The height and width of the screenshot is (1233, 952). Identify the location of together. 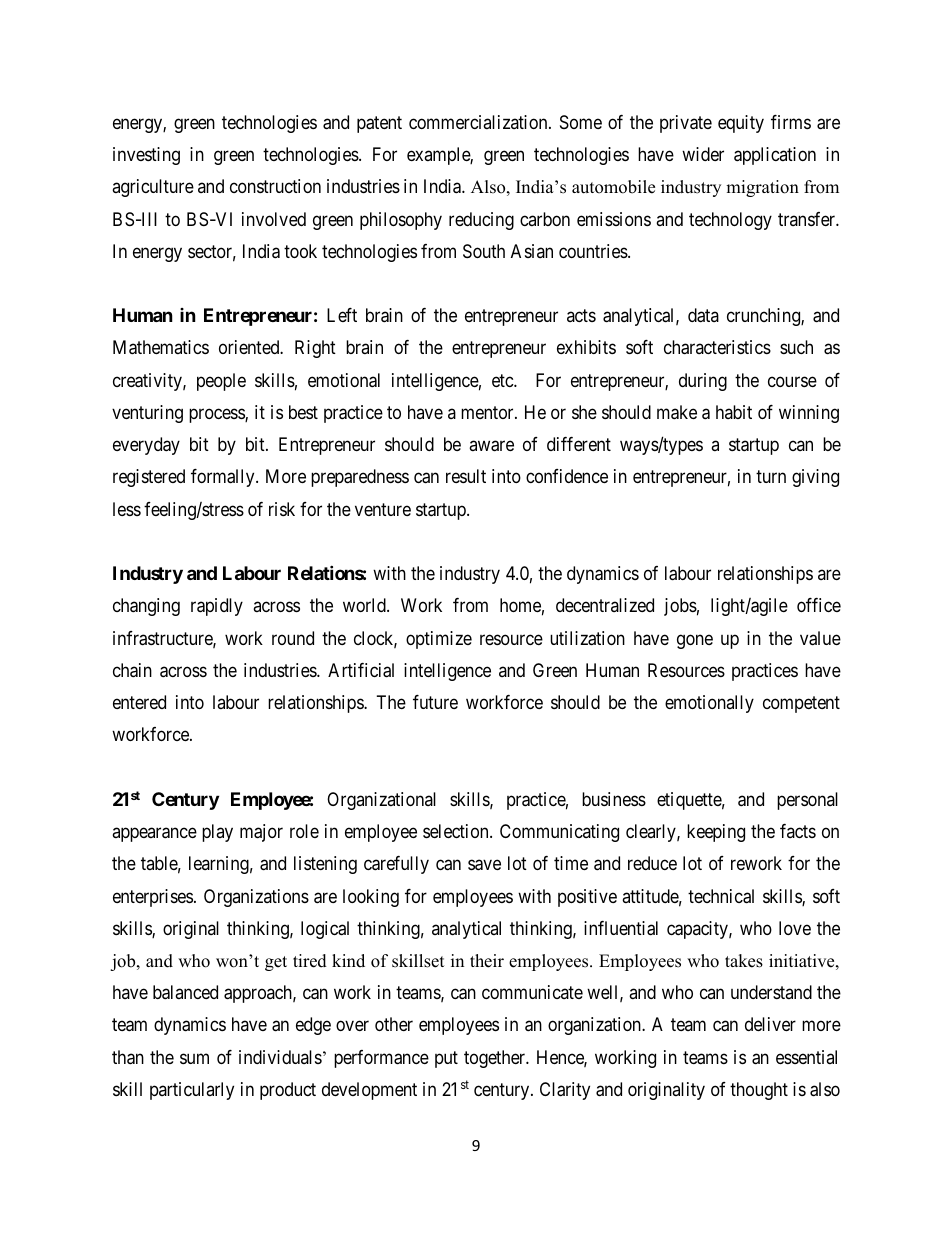
(496, 1059).
